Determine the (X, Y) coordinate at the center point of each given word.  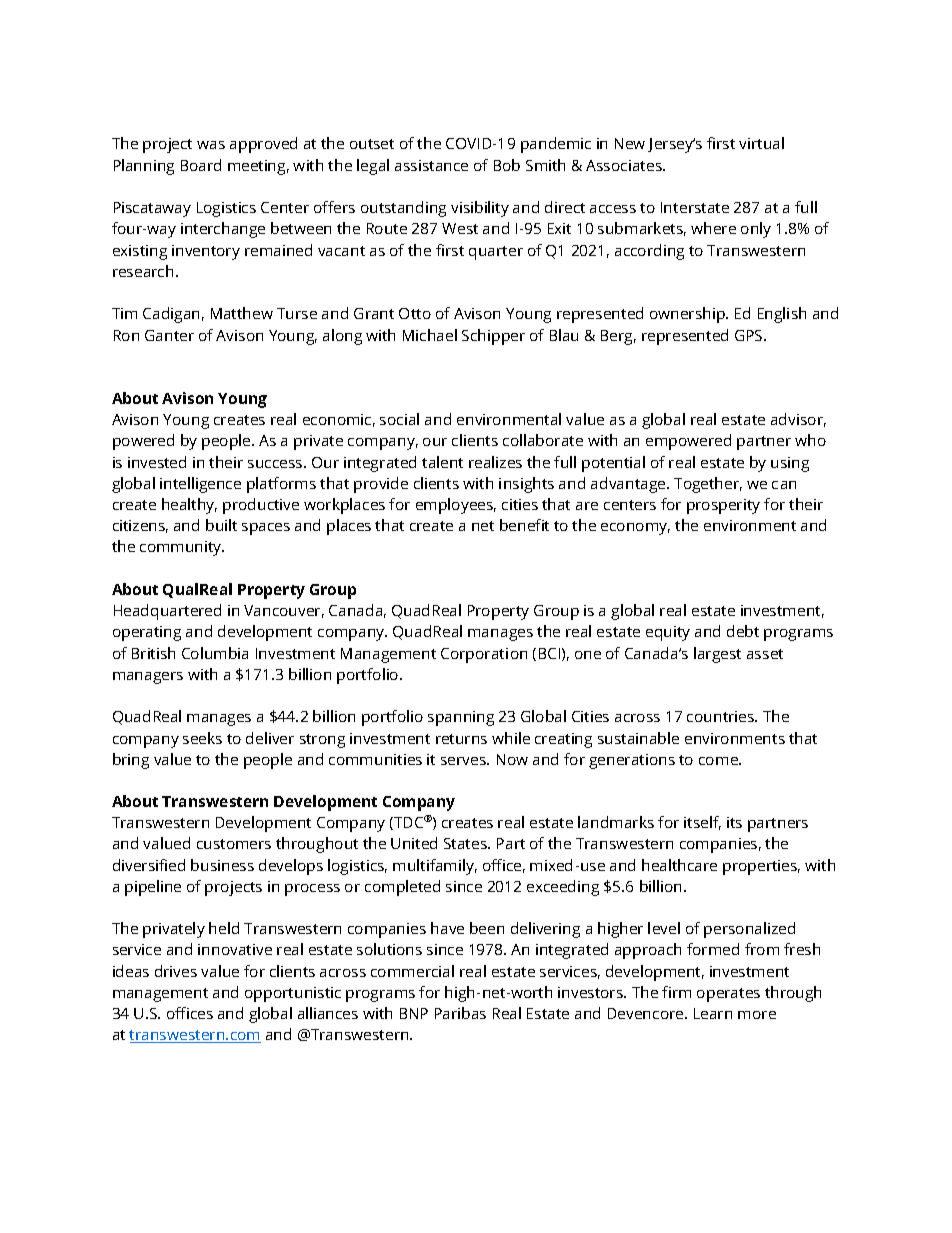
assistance (431, 165)
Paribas (460, 1013)
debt (743, 631)
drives (176, 971)
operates (728, 995)
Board (201, 165)
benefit (524, 525)
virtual (761, 143)
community (182, 548)
